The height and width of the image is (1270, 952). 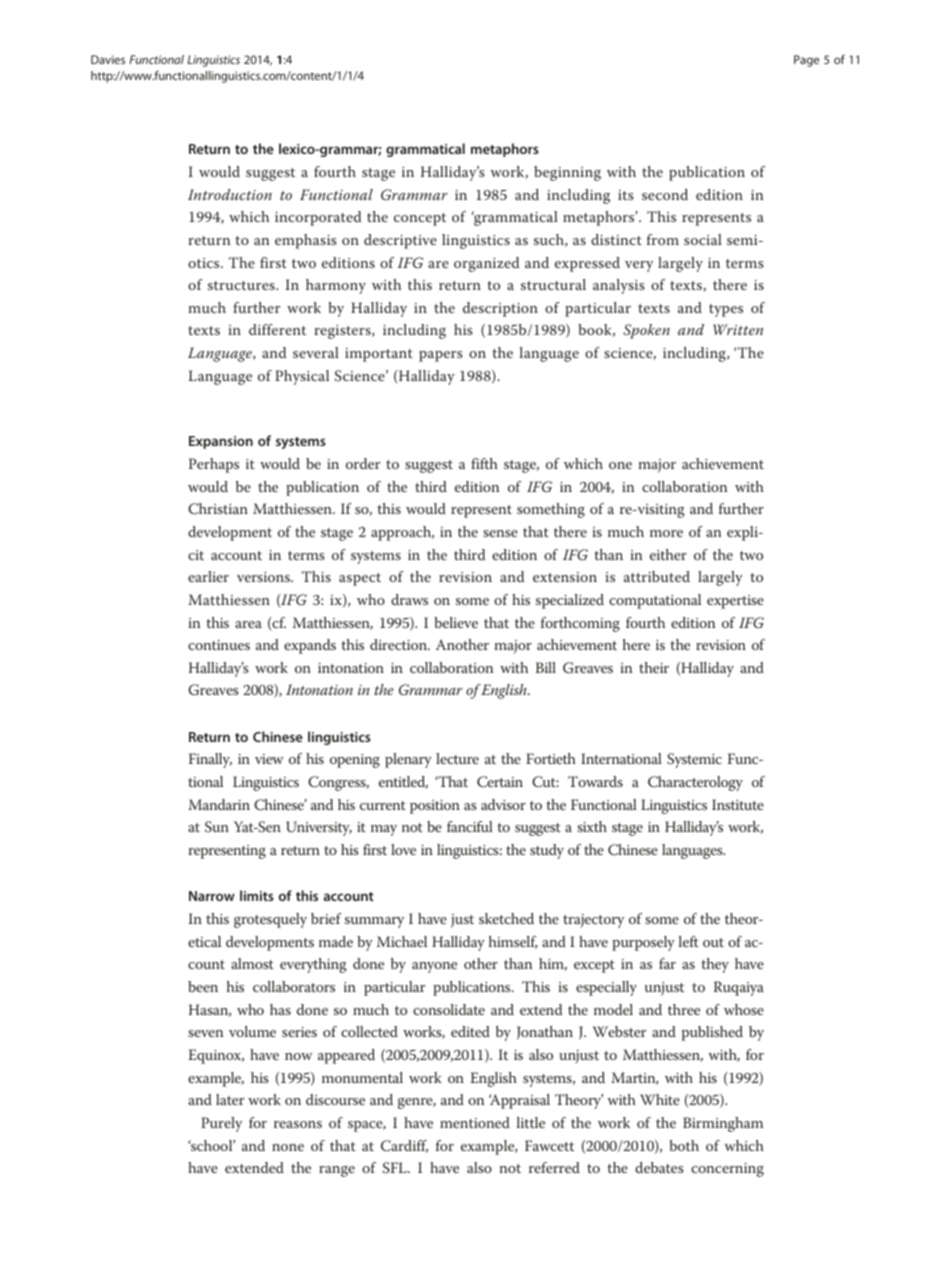 I want to click on more, so click(x=666, y=533).
